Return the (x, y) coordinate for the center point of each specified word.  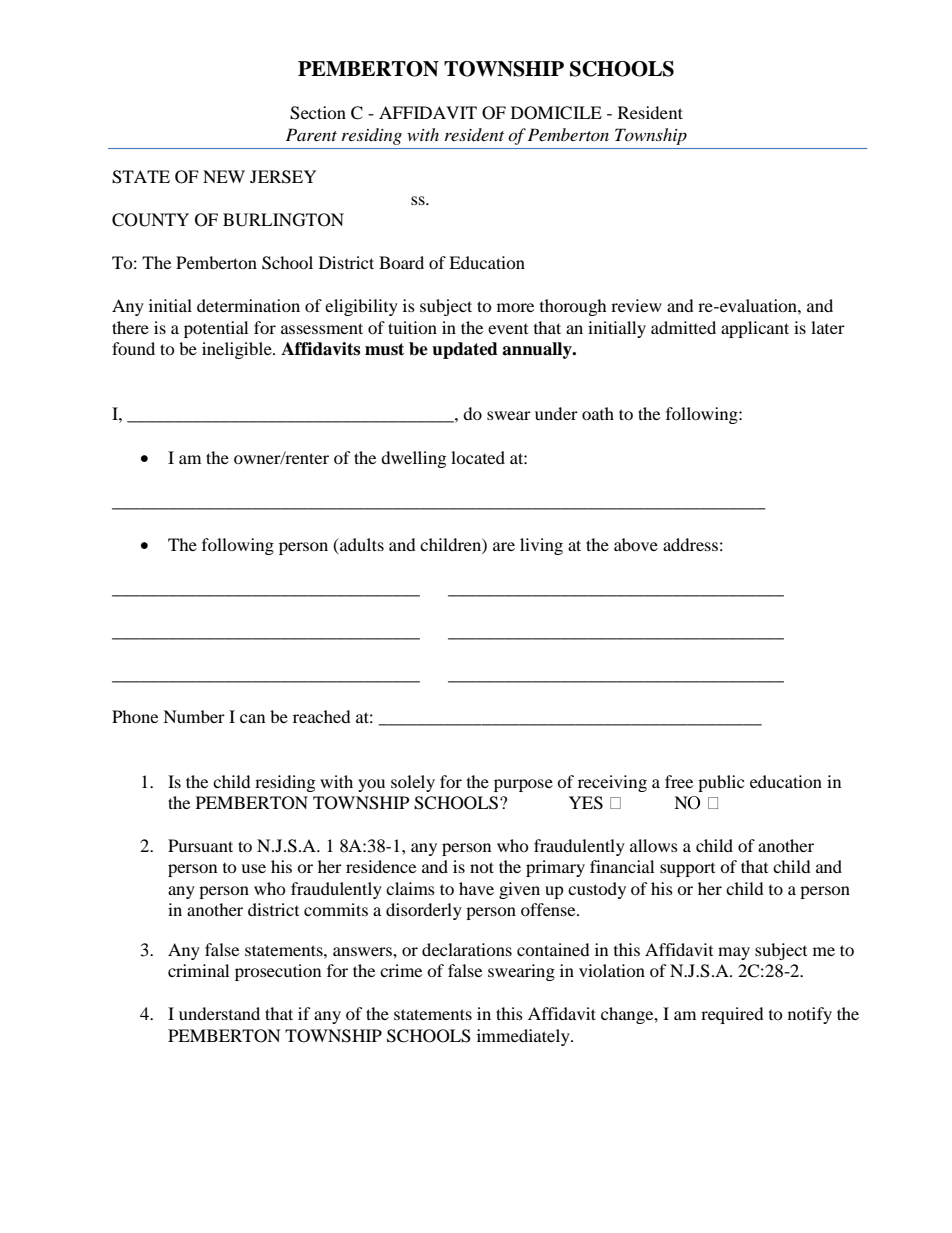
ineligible (238, 350)
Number (194, 716)
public (721, 783)
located (478, 457)
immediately (524, 1037)
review (636, 305)
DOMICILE (556, 113)
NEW (224, 176)
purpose (523, 785)
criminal (198, 970)
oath (598, 413)
